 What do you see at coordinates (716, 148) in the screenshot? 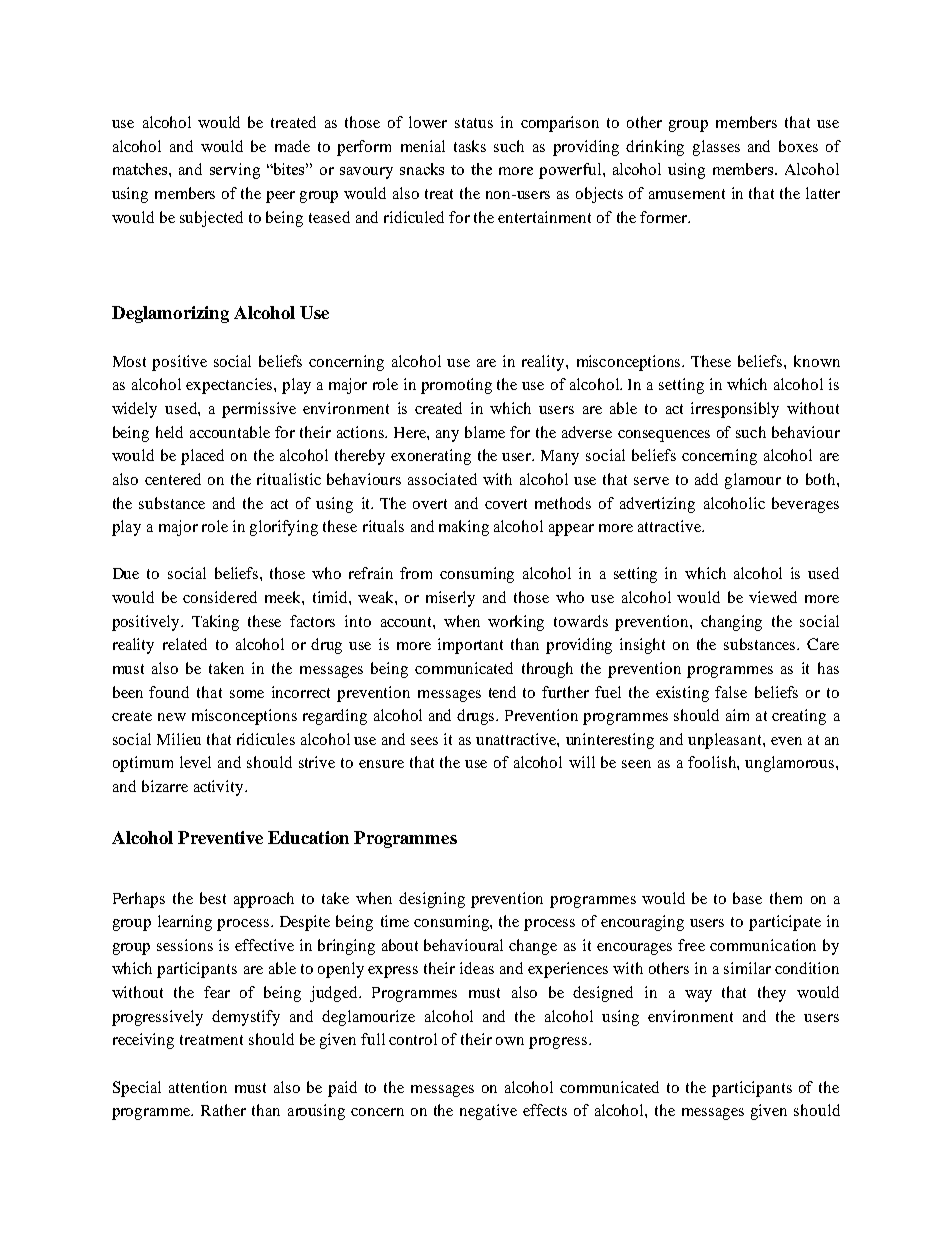
I see `glasses` at bounding box center [716, 148].
